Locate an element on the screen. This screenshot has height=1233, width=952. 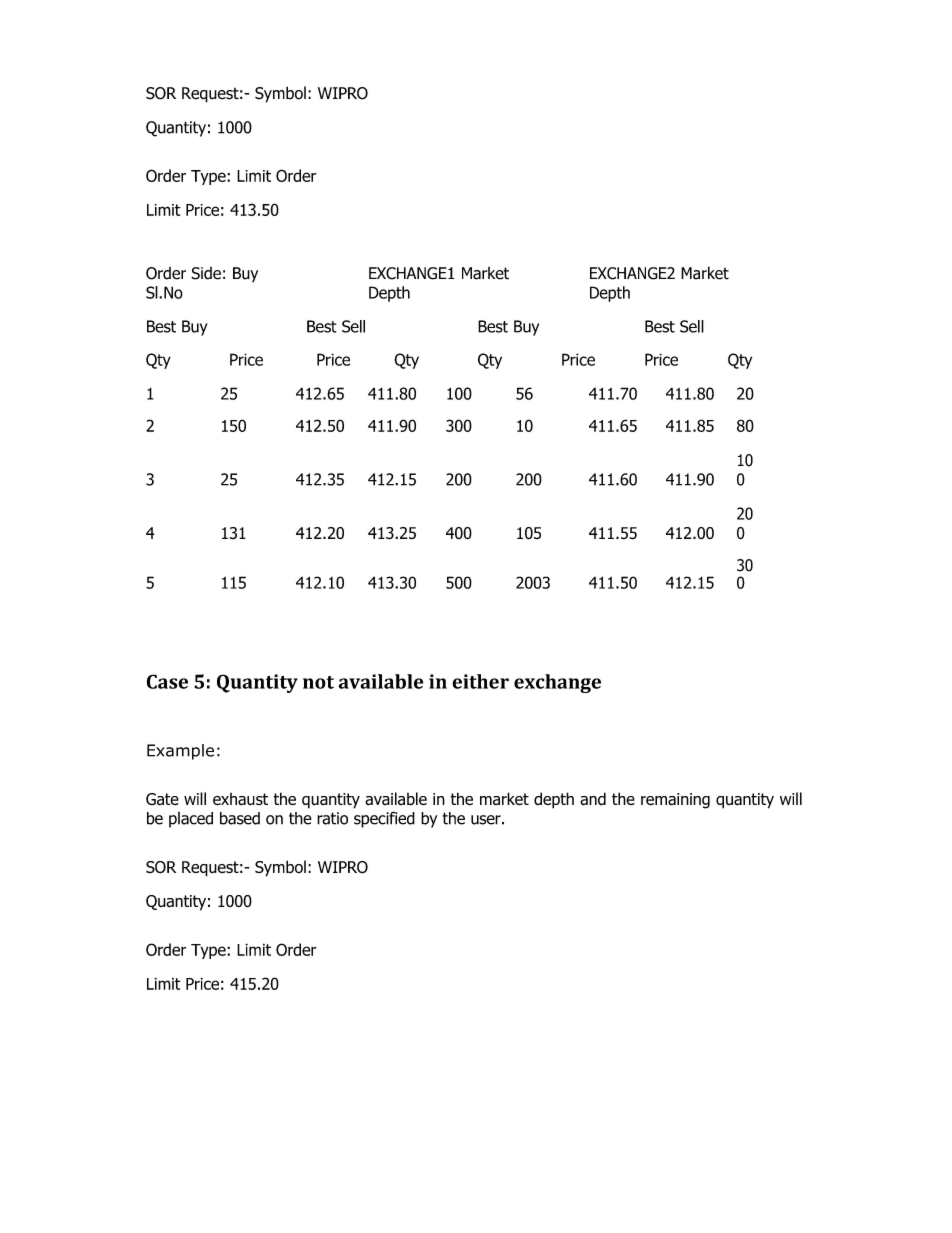
either is located at coordinates (480, 681).
